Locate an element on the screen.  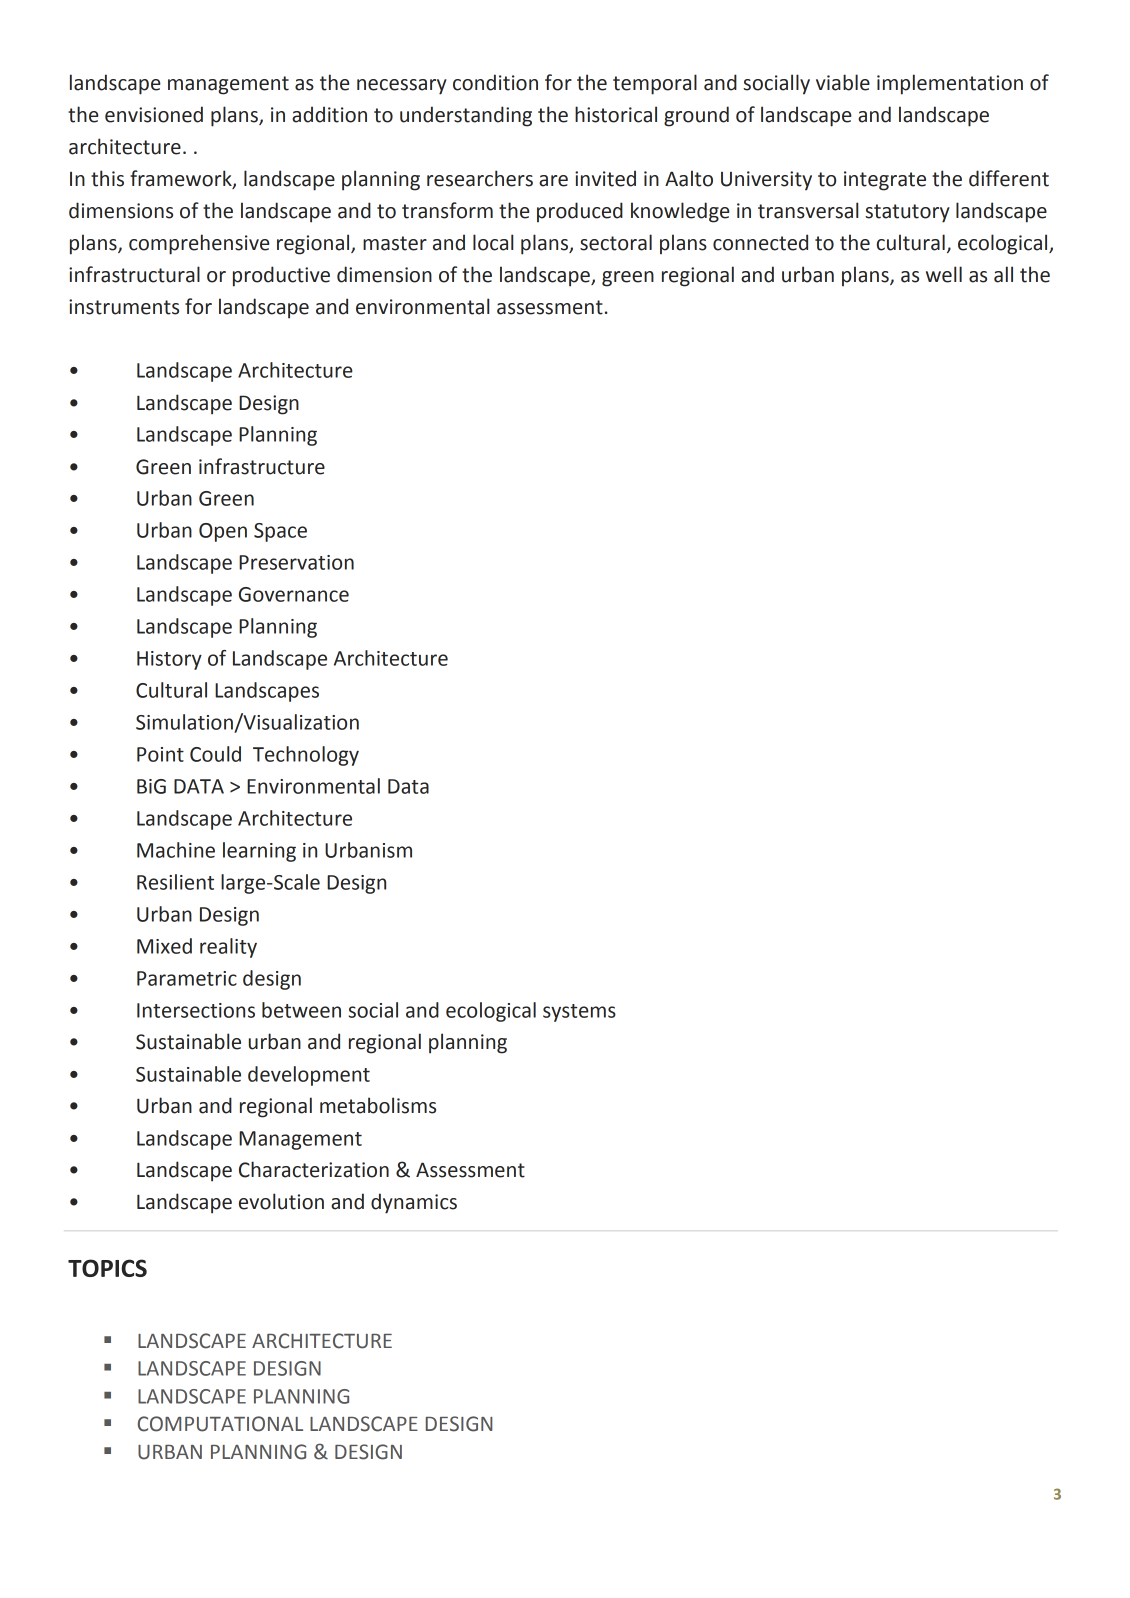
infrastructure is located at coordinates (262, 466).
